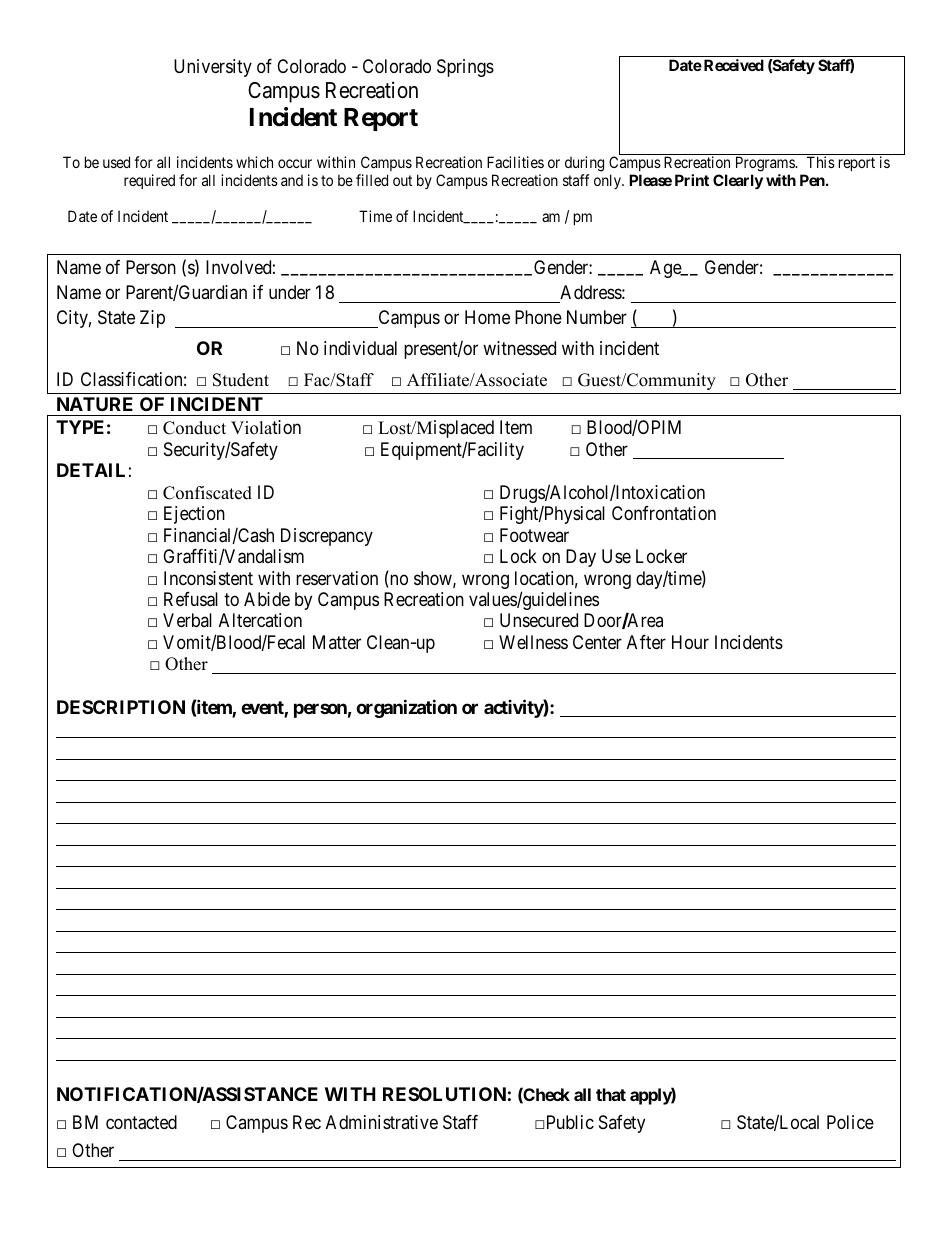 The width and height of the screenshot is (952, 1233). I want to click on contacted, so click(141, 1122).
